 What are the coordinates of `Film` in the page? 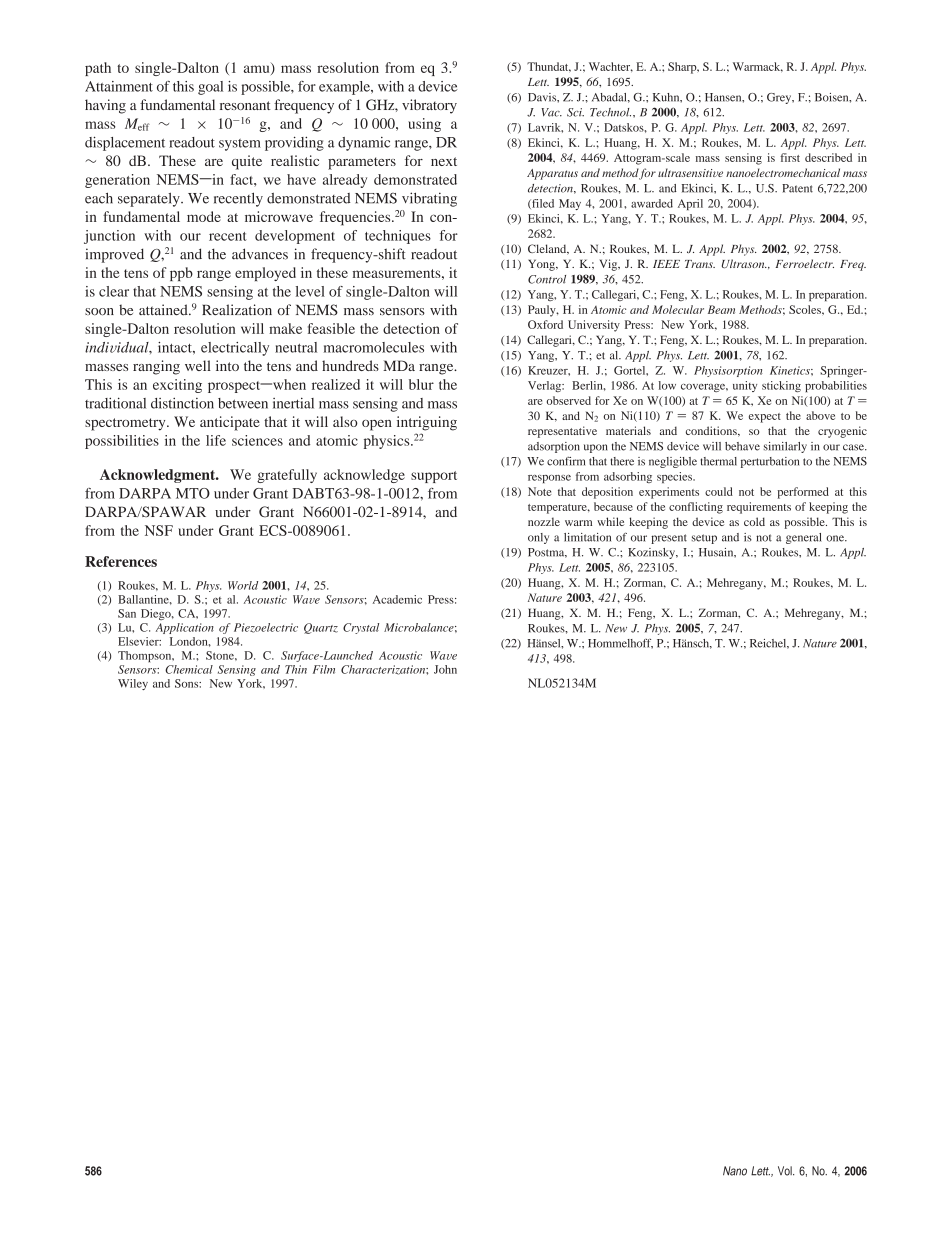 It's located at (324, 669).
